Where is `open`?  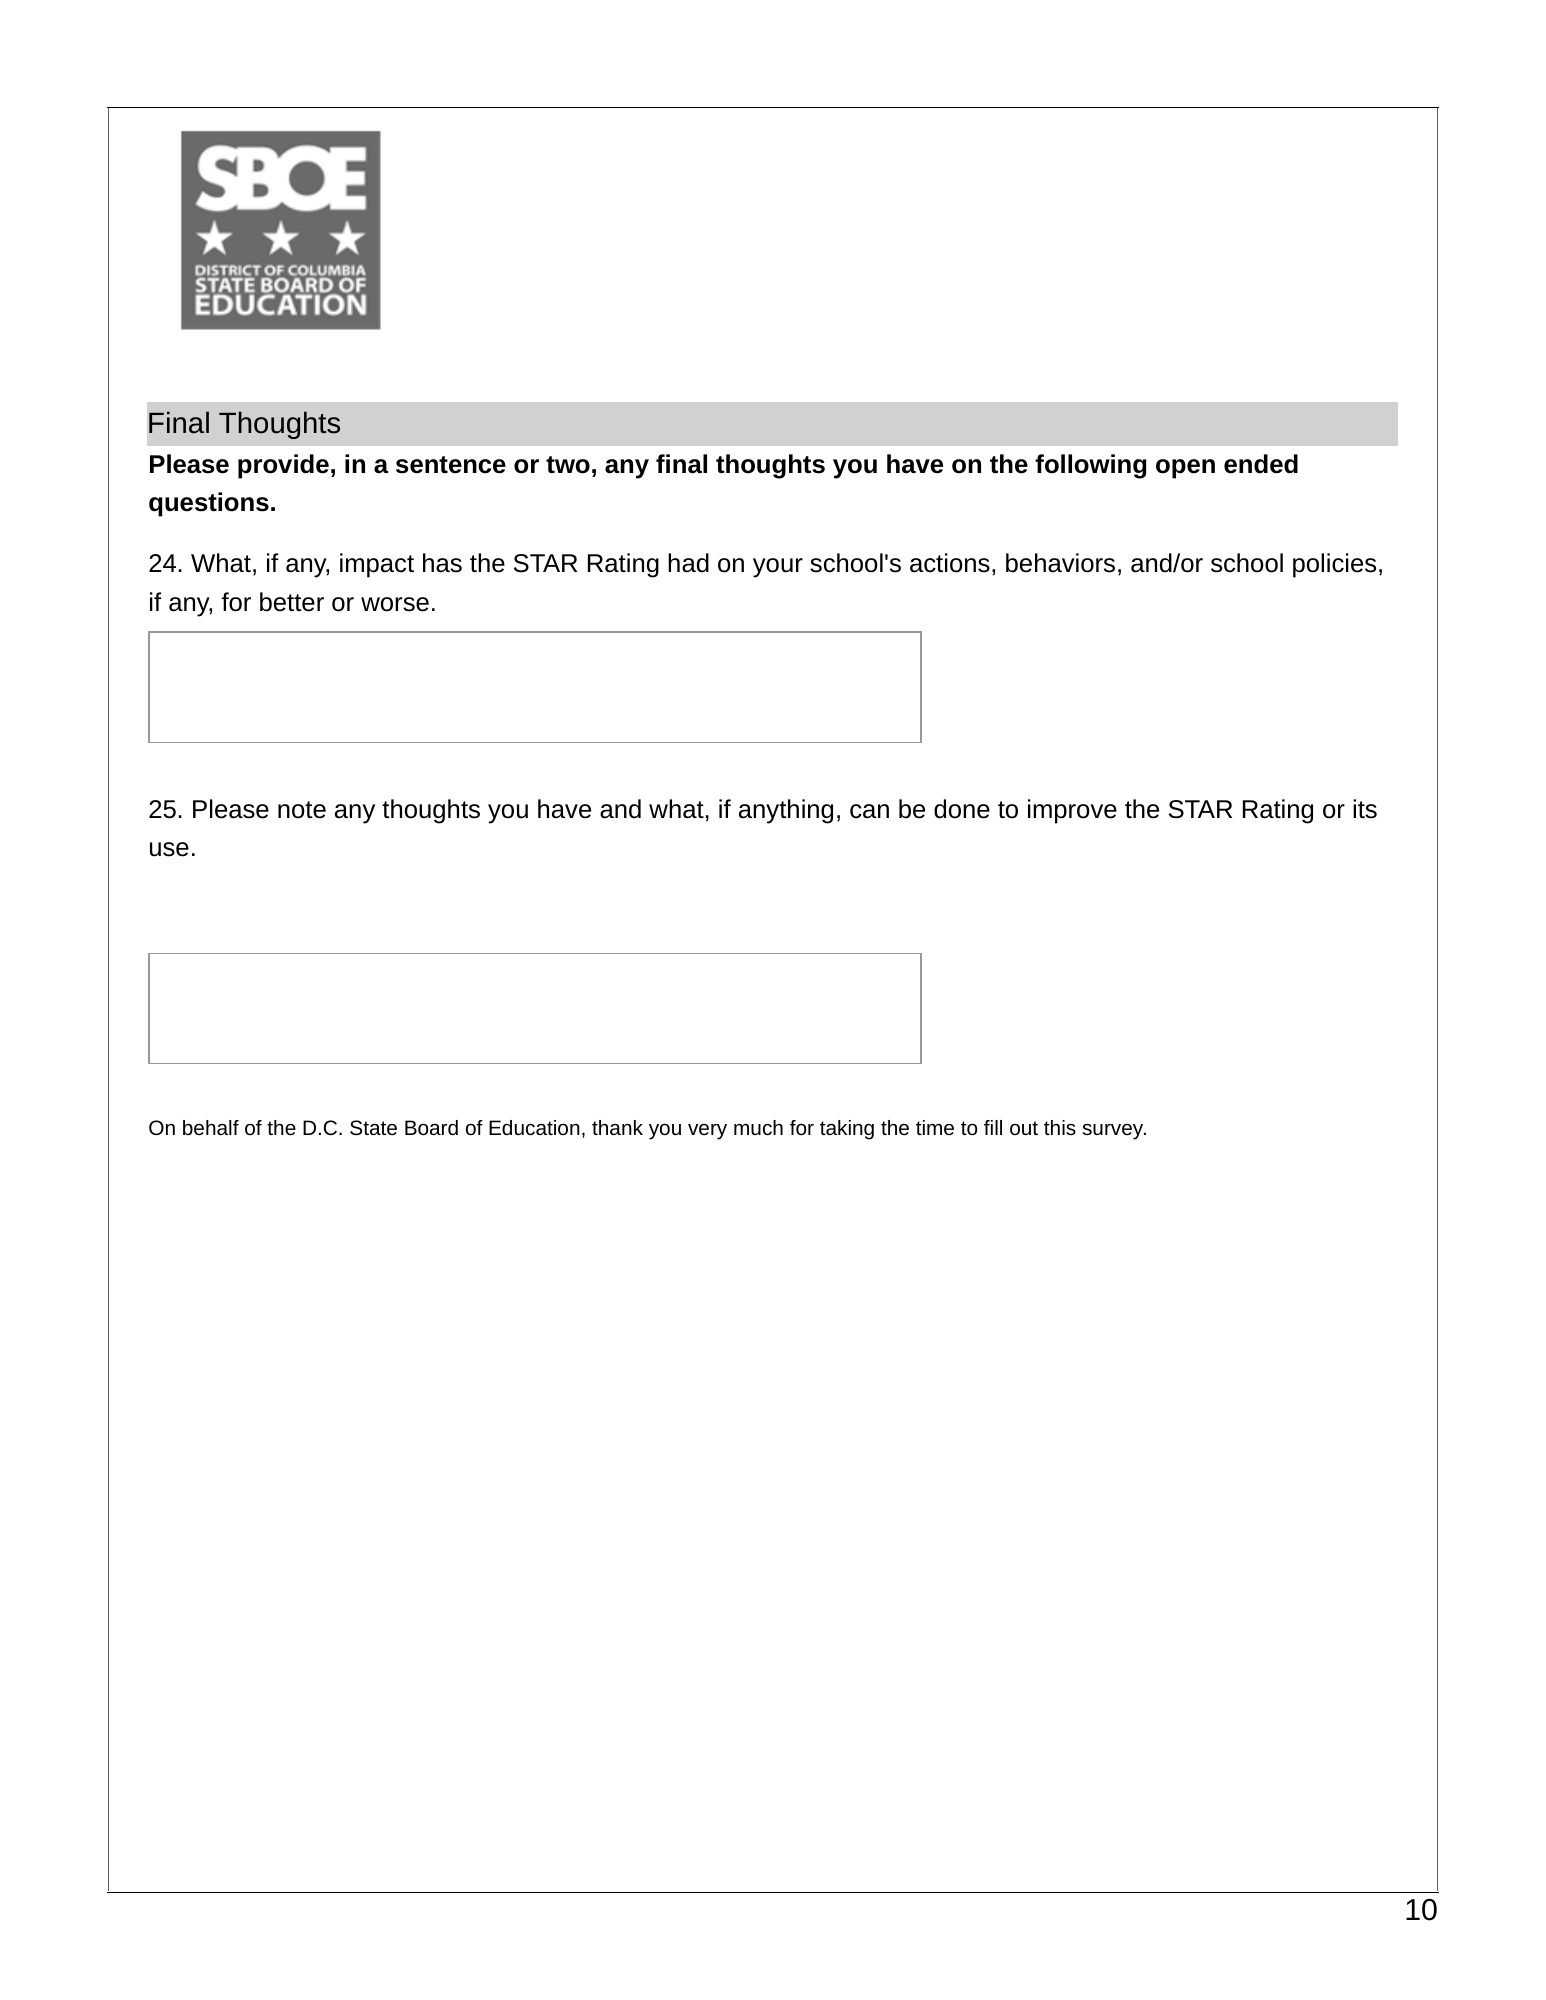 open is located at coordinates (1185, 469).
